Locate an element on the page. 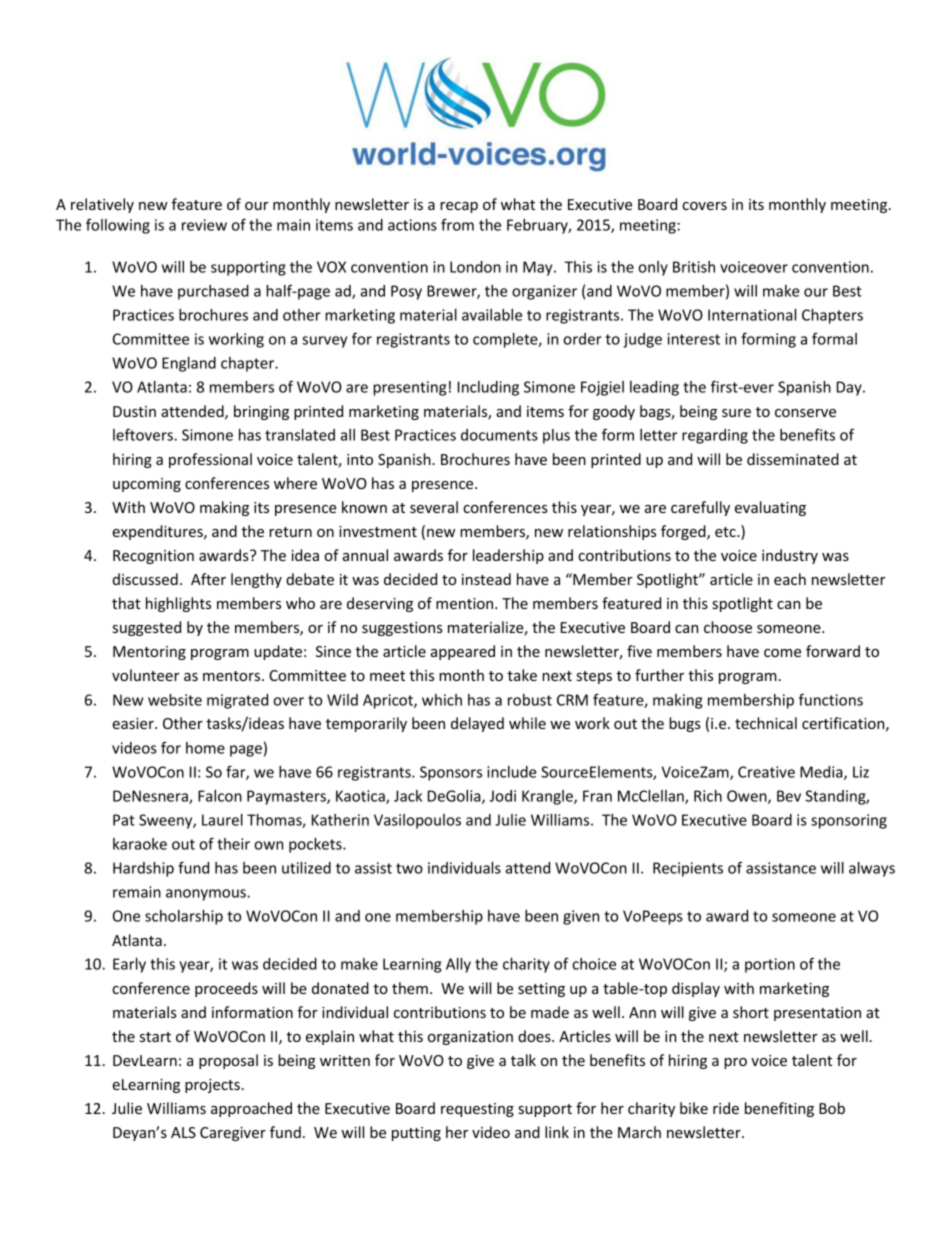 Image resolution: width=952 pixels, height=1233 pixels. documents is located at coordinates (499, 435).
